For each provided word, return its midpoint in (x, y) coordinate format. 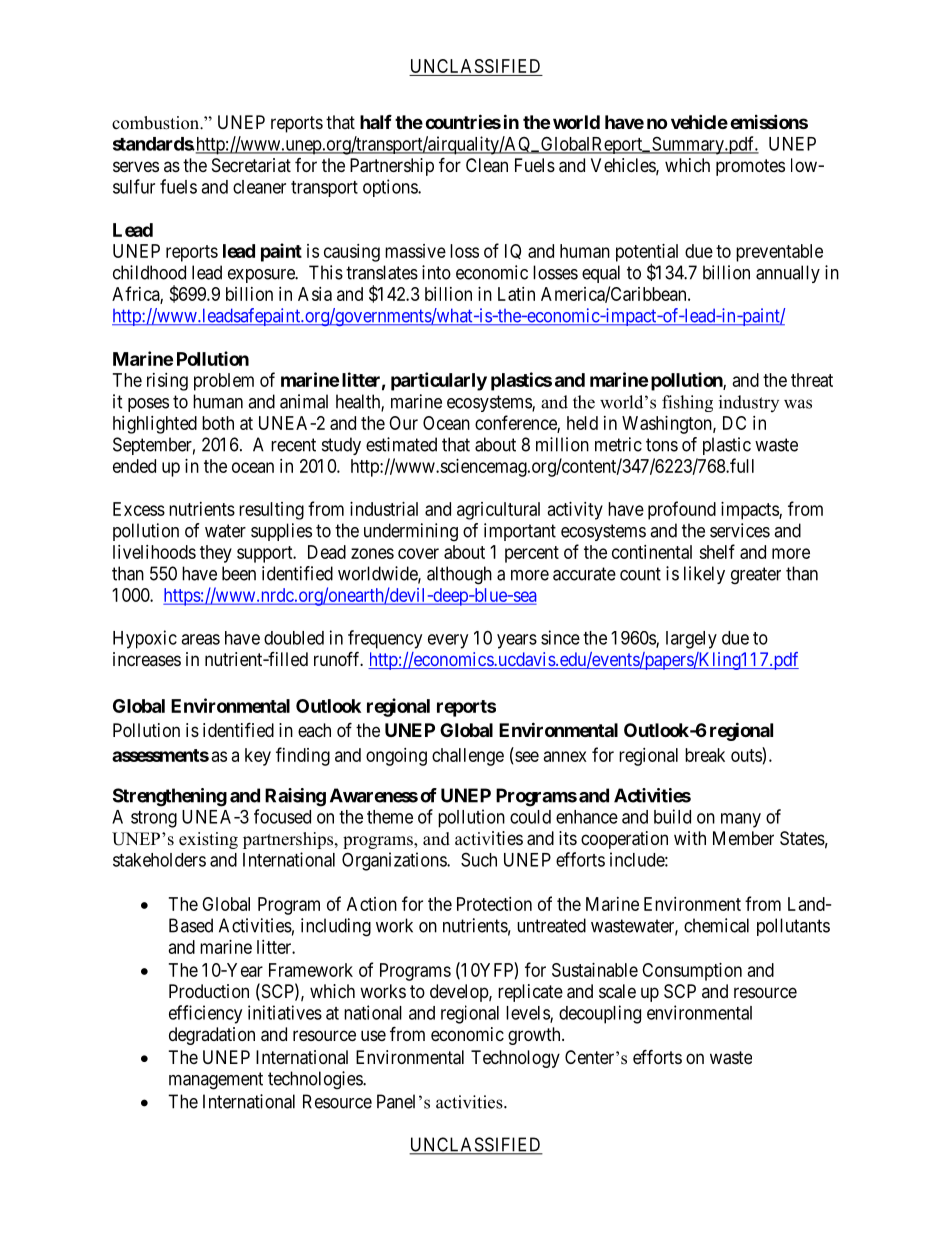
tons (662, 445)
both (218, 423)
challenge (468, 757)
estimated (401, 444)
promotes (750, 167)
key (258, 757)
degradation (212, 1036)
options (391, 188)
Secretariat (251, 165)
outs (746, 755)
